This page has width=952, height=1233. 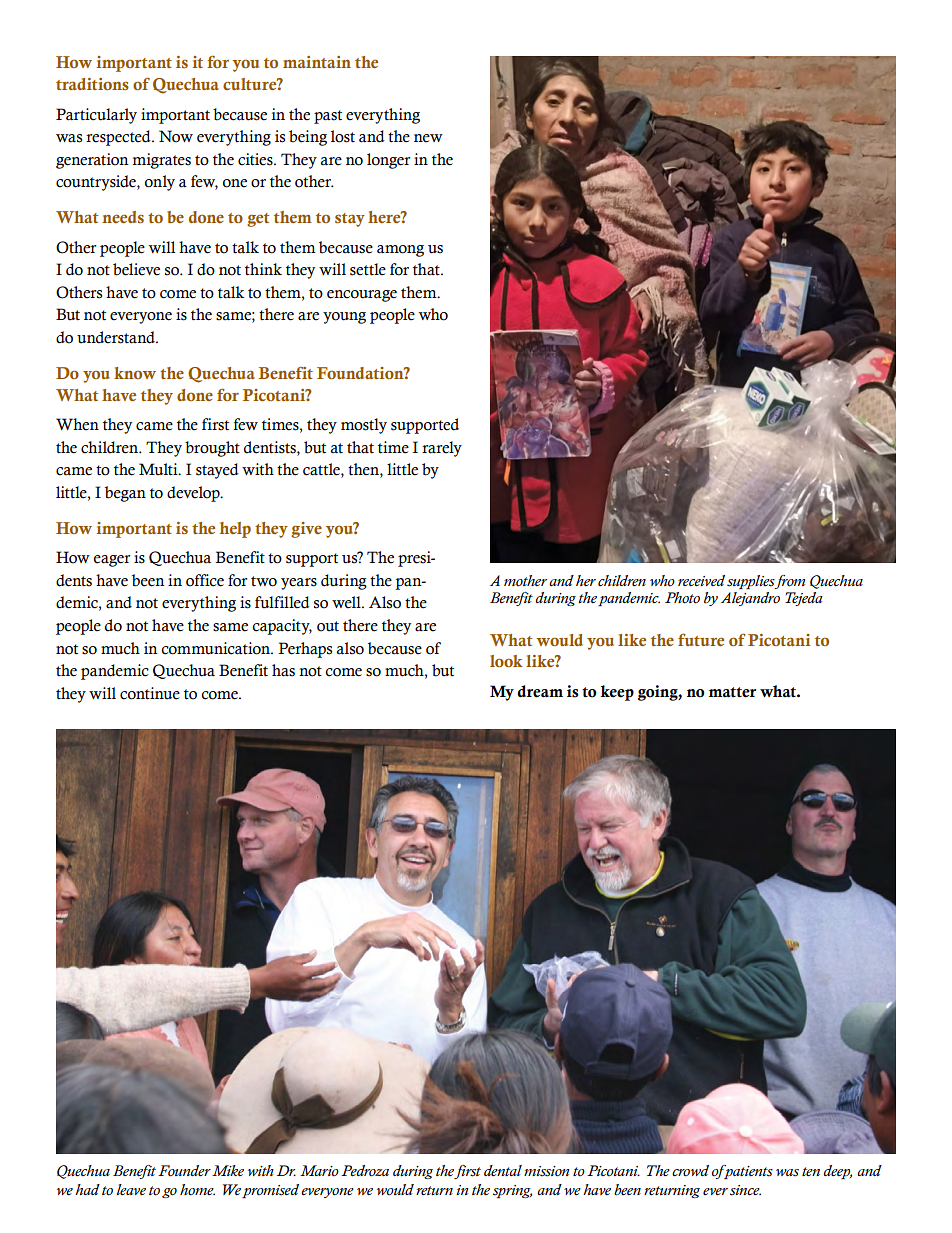 I want to click on respected, so click(x=119, y=138).
